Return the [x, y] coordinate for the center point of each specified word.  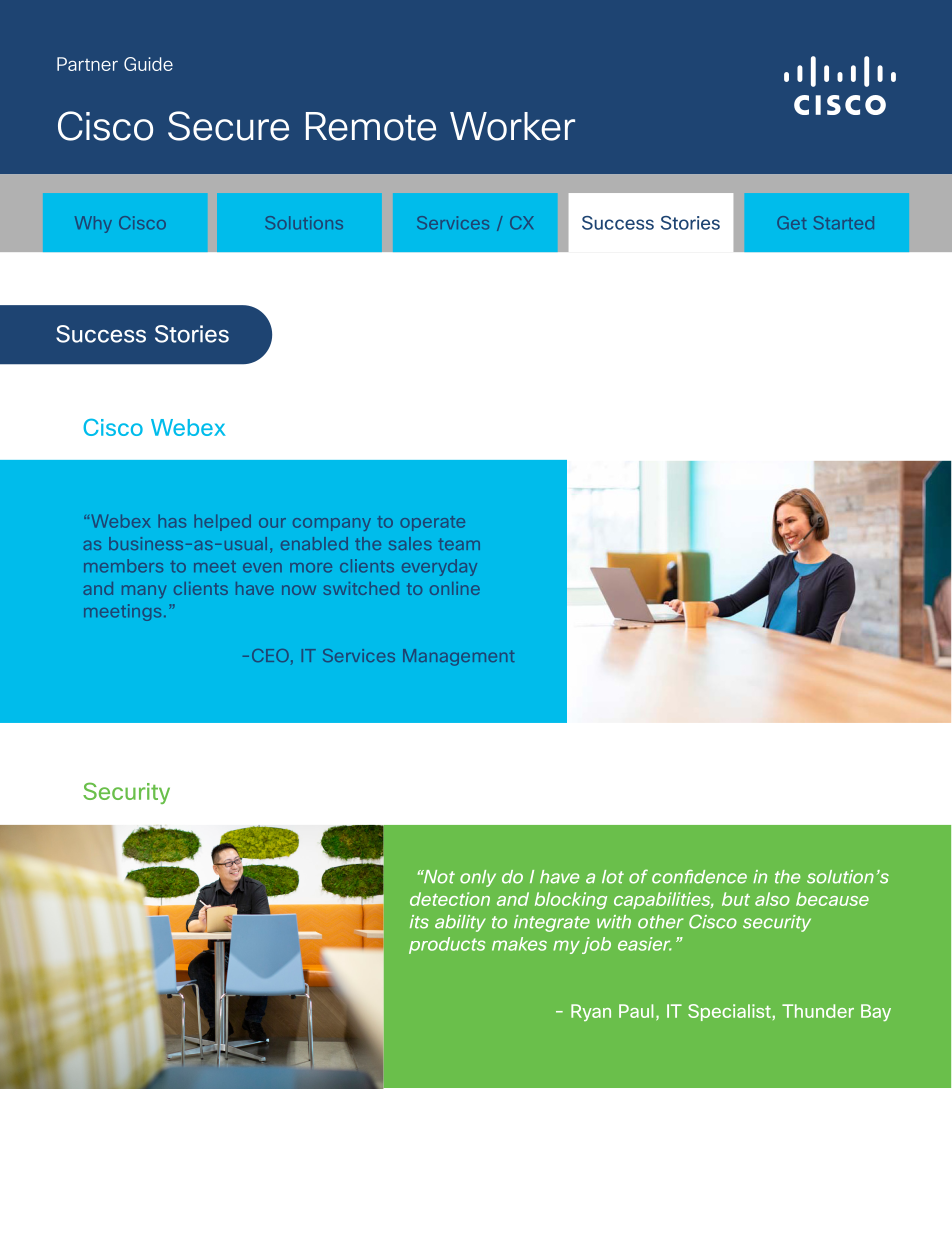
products [447, 945]
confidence [699, 877]
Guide [148, 64]
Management [458, 657]
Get [791, 223]
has [172, 521]
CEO [270, 655]
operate [432, 523]
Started [844, 223]
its [419, 922]
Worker [512, 126]
